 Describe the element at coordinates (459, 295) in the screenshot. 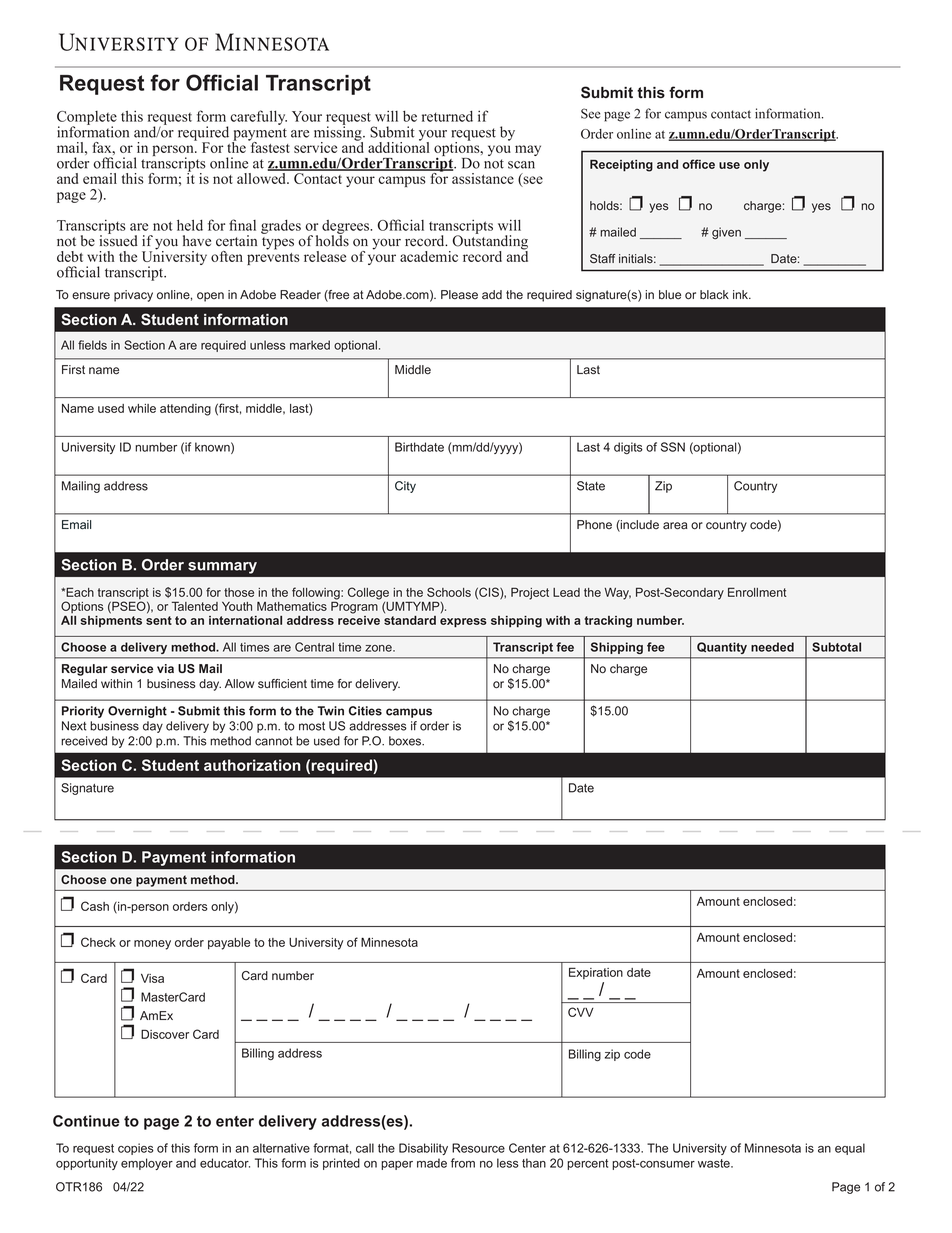

I see `Please` at that location.
